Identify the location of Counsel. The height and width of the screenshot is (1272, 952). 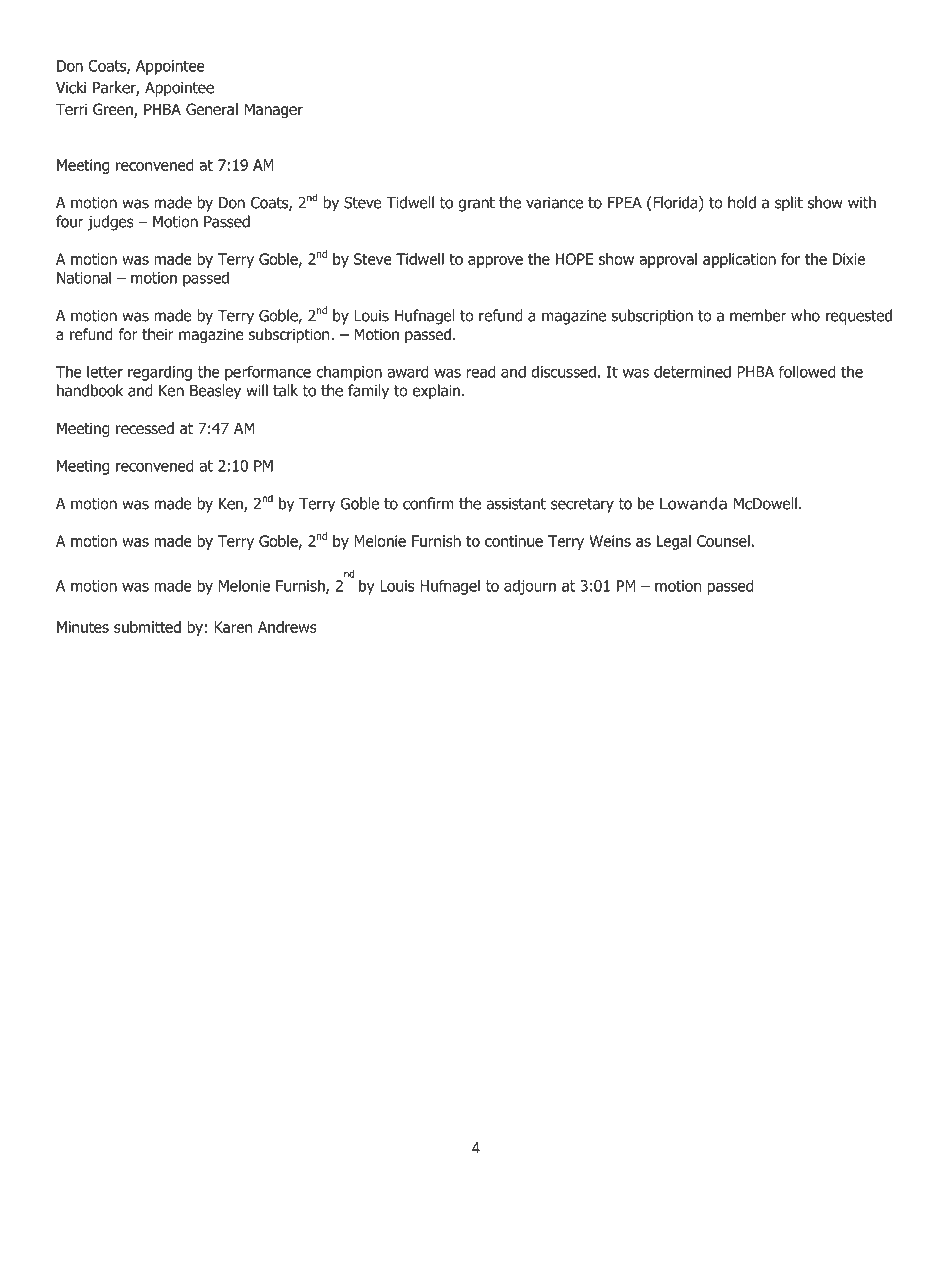
(723, 541).
